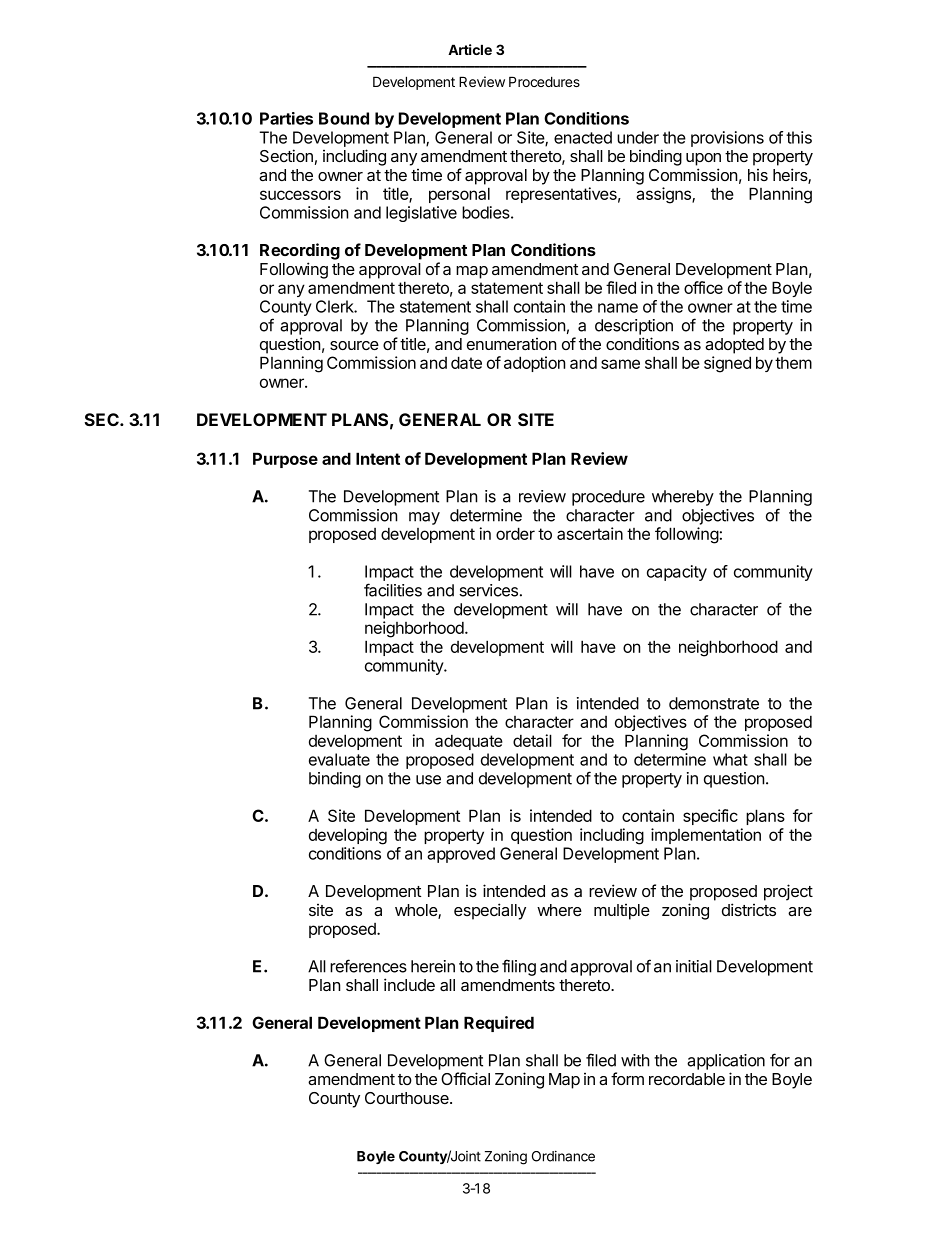 This page has width=952, height=1233. Describe the element at coordinates (583, 137) in the page. I see `enacted` at that location.
